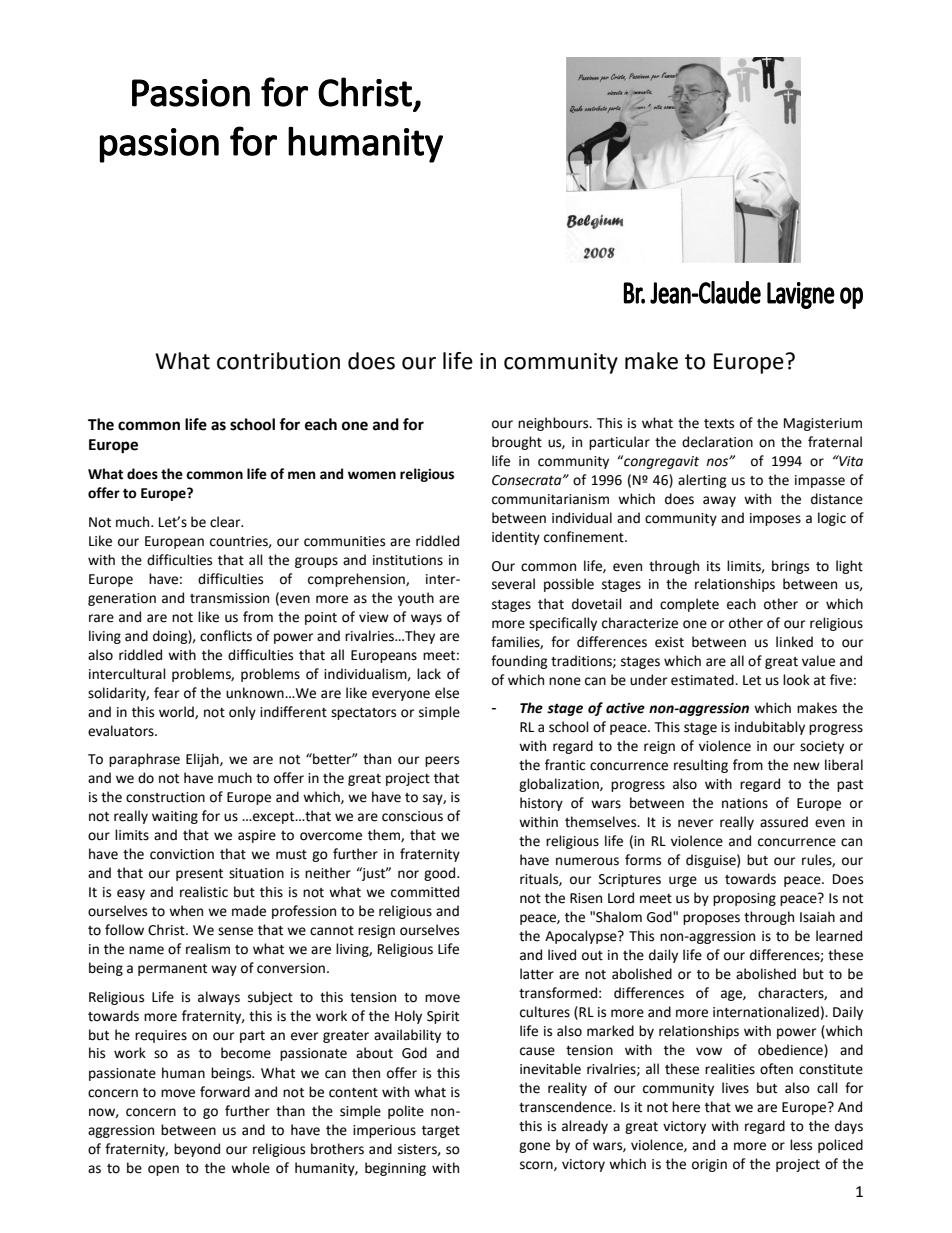 The width and height of the screenshot is (952, 1233). Describe the element at coordinates (537, 974) in the screenshot. I see `latter` at that location.
